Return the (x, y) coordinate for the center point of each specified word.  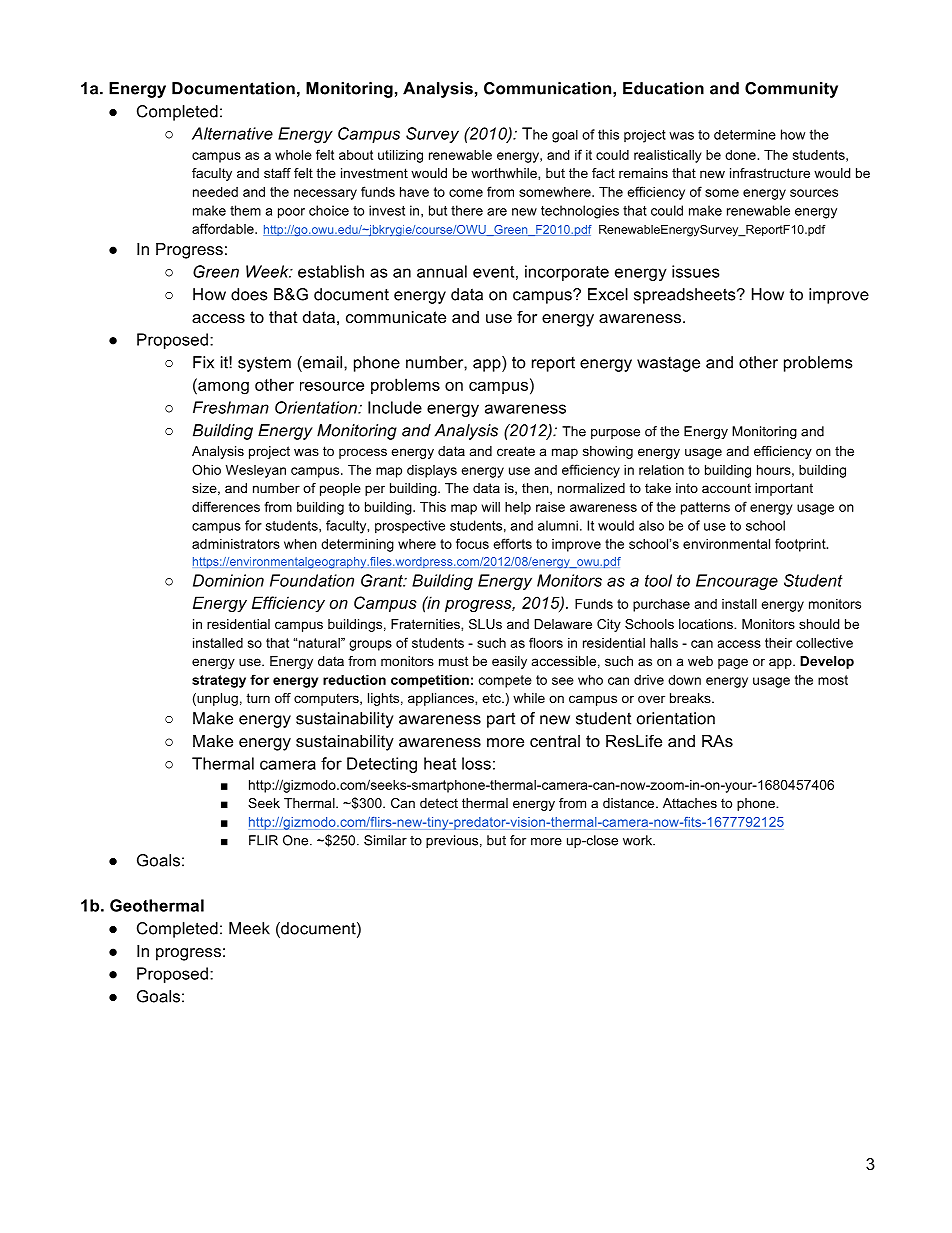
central (555, 741)
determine (745, 134)
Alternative (232, 133)
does (249, 294)
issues (695, 271)
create (516, 451)
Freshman (231, 407)
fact (603, 173)
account (726, 488)
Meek (249, 928)
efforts (512, 543)
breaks (691, 698)
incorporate (567, 273)
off (283, 698)
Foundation (312, 580)
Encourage (737, 582)
